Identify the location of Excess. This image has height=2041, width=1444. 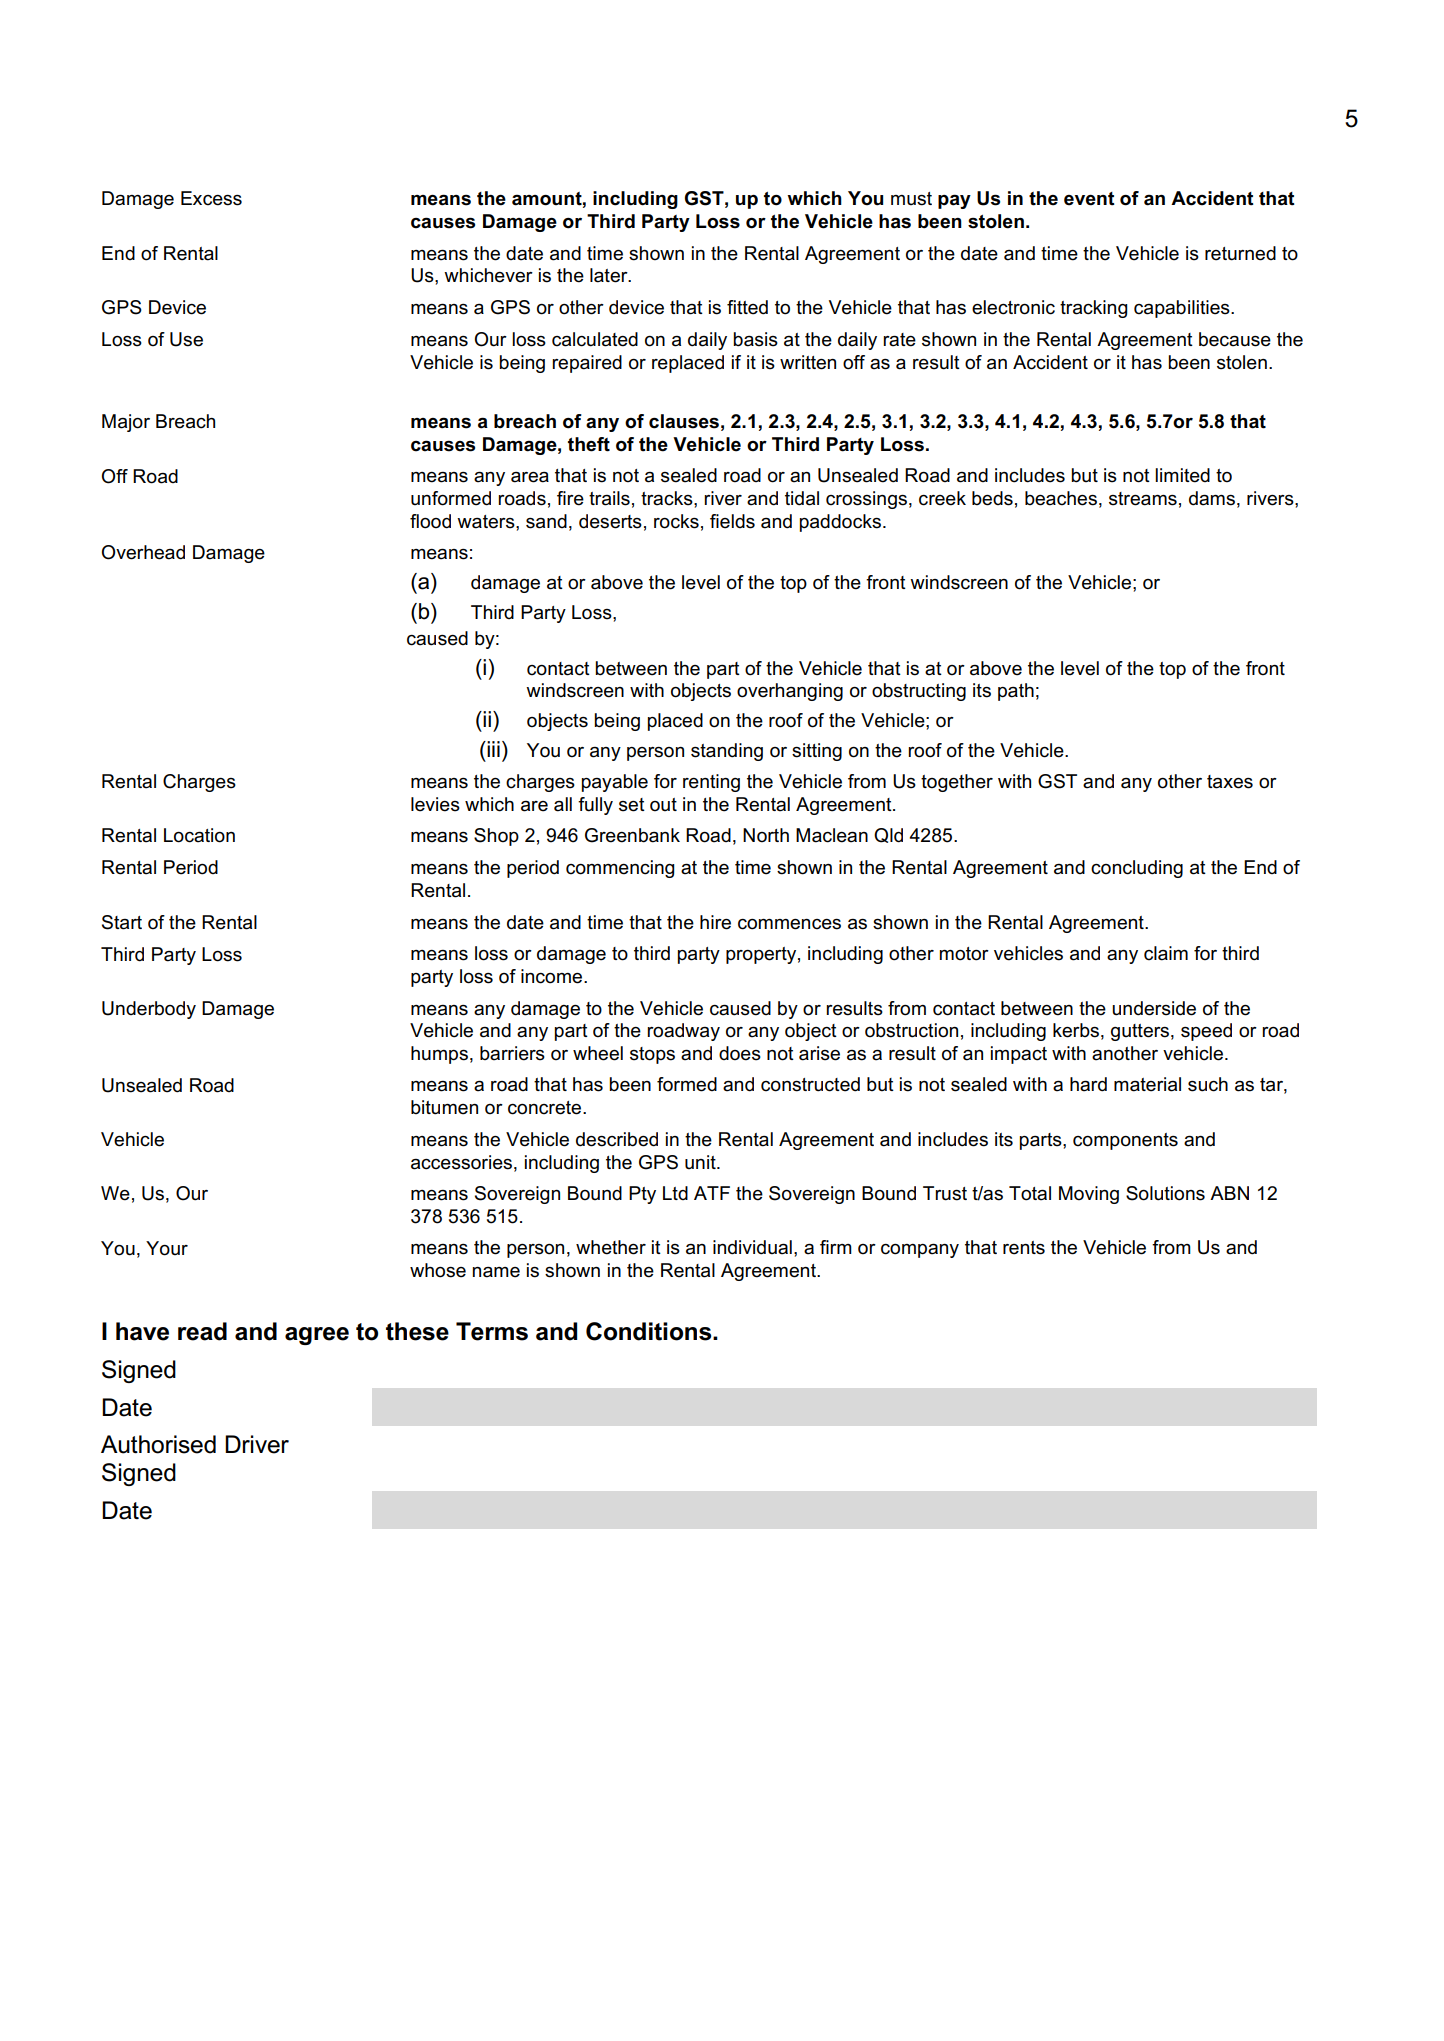
(211, 198).
